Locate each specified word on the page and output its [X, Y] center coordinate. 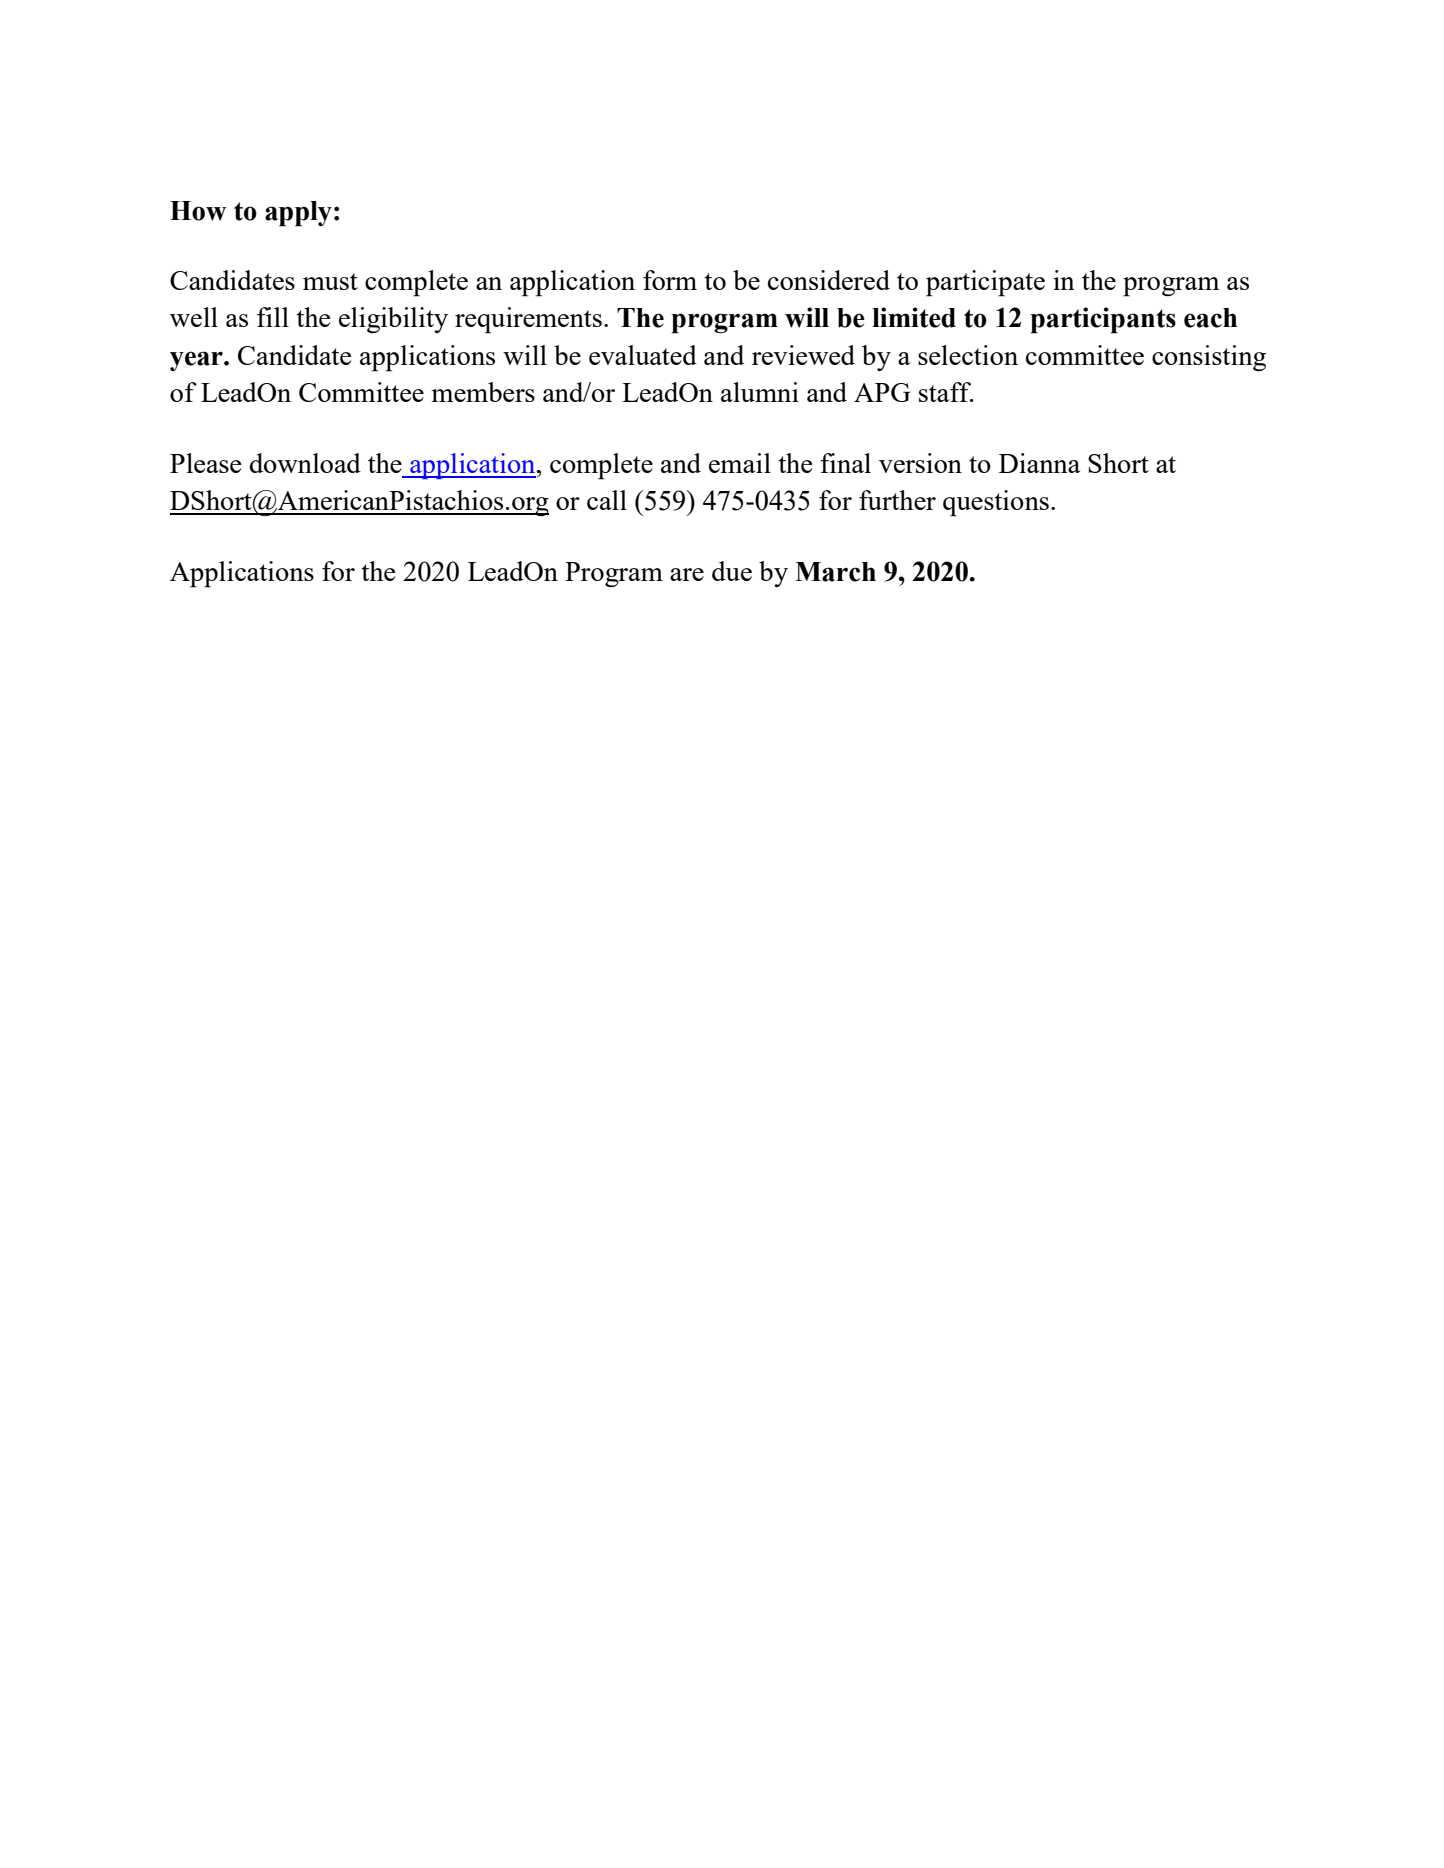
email [740, 463]
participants [1103, 320]
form [670, 280]
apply [298, 214]
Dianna [1039, 463]
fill [273, 317]
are [687, 574]
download [305, 463]
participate [985, 283]
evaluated [643, 355]
